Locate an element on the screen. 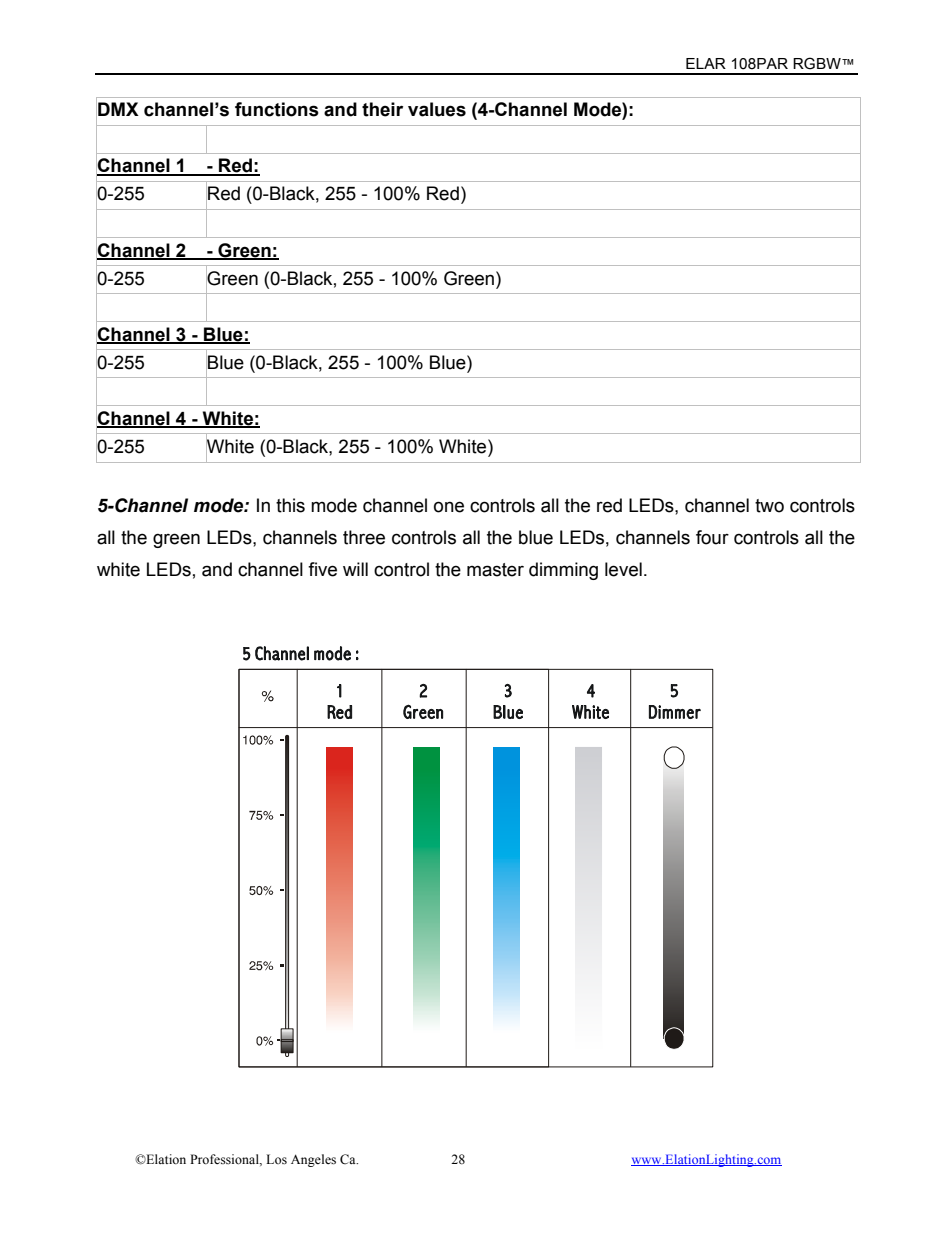 The height and width of the screenshot is (1233, 952). their is located at coordinates (382, 109).
